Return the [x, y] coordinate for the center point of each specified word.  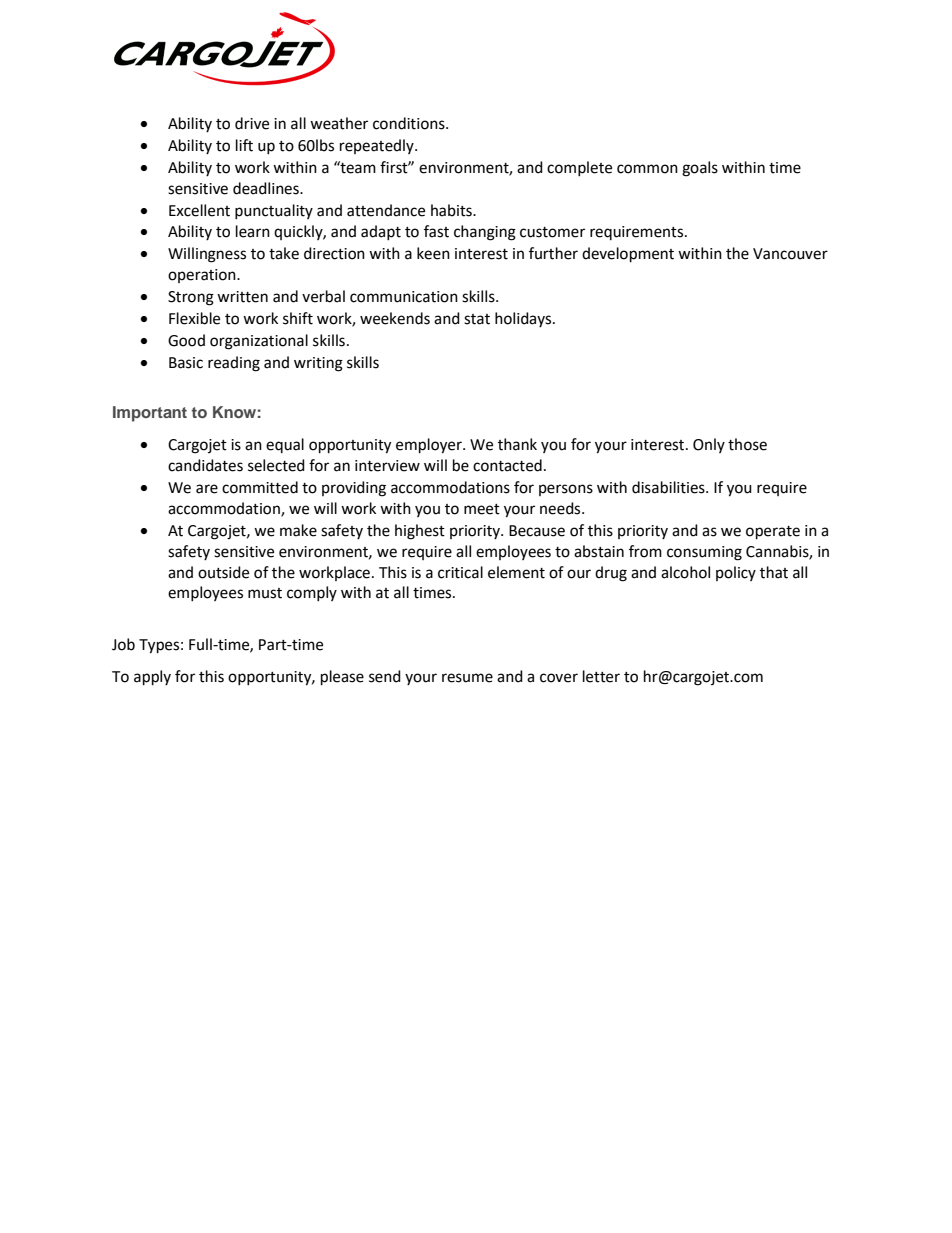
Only [709, 445]
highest [420, 532]
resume [467, 678]
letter [601, 676]
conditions [410, 123]
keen [433, 253]
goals [700, 169]
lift [244, 145]
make [298, 530]
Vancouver [790, 254]
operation [203, 276]
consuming [704, 553]
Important [150, 414]
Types [159, 646]
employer [430, 446]
